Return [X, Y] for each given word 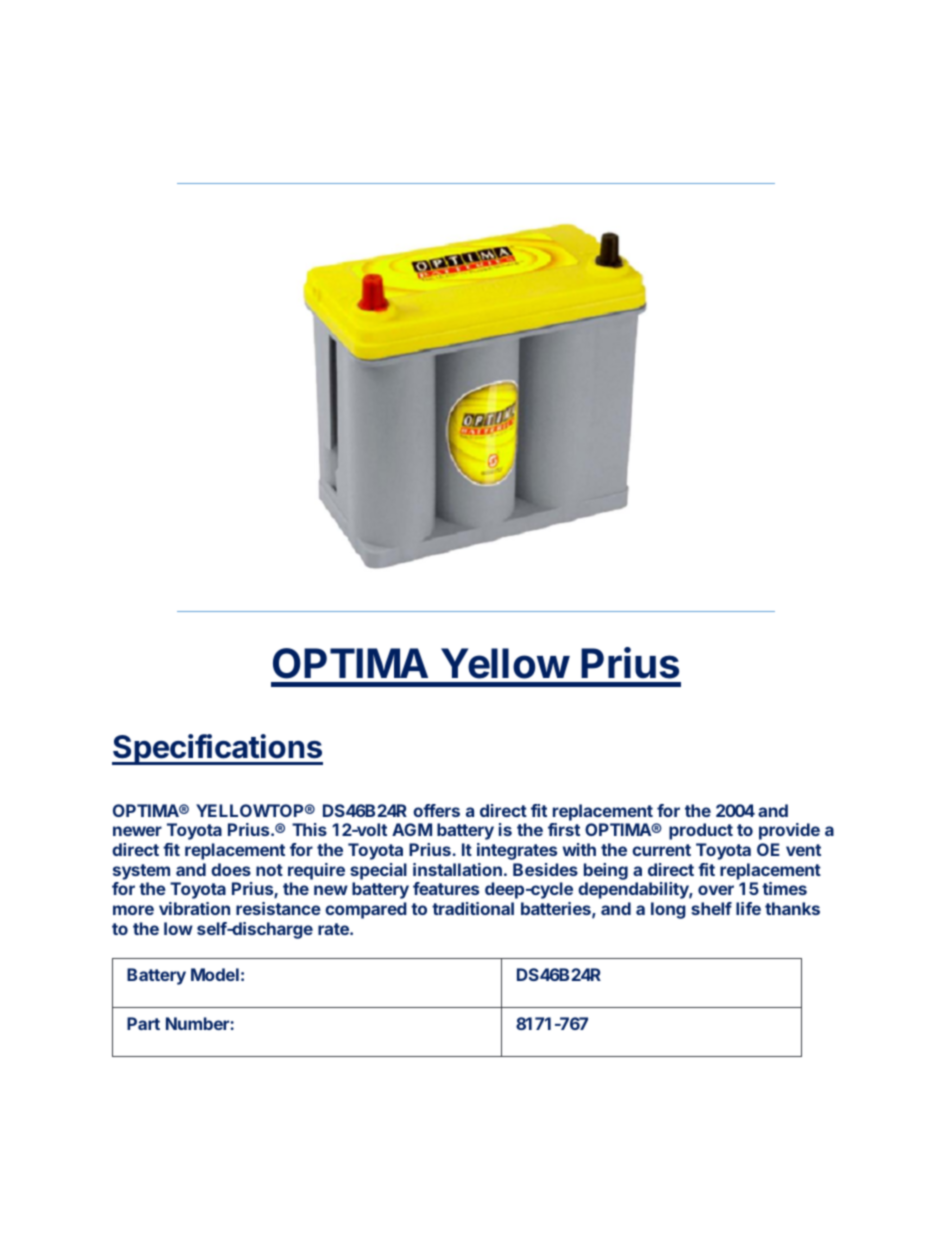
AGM [412, 829]
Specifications [217, 749]
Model [215, 974]
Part [143, 1023]
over [716, 890]
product [701, 831]
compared [366, 910]
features [446, 888]
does [231, 869]
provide [789, 831]
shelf [711, 908]
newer [137, 831]
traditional [473, 908]
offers [436, 810]
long [668, 910]
